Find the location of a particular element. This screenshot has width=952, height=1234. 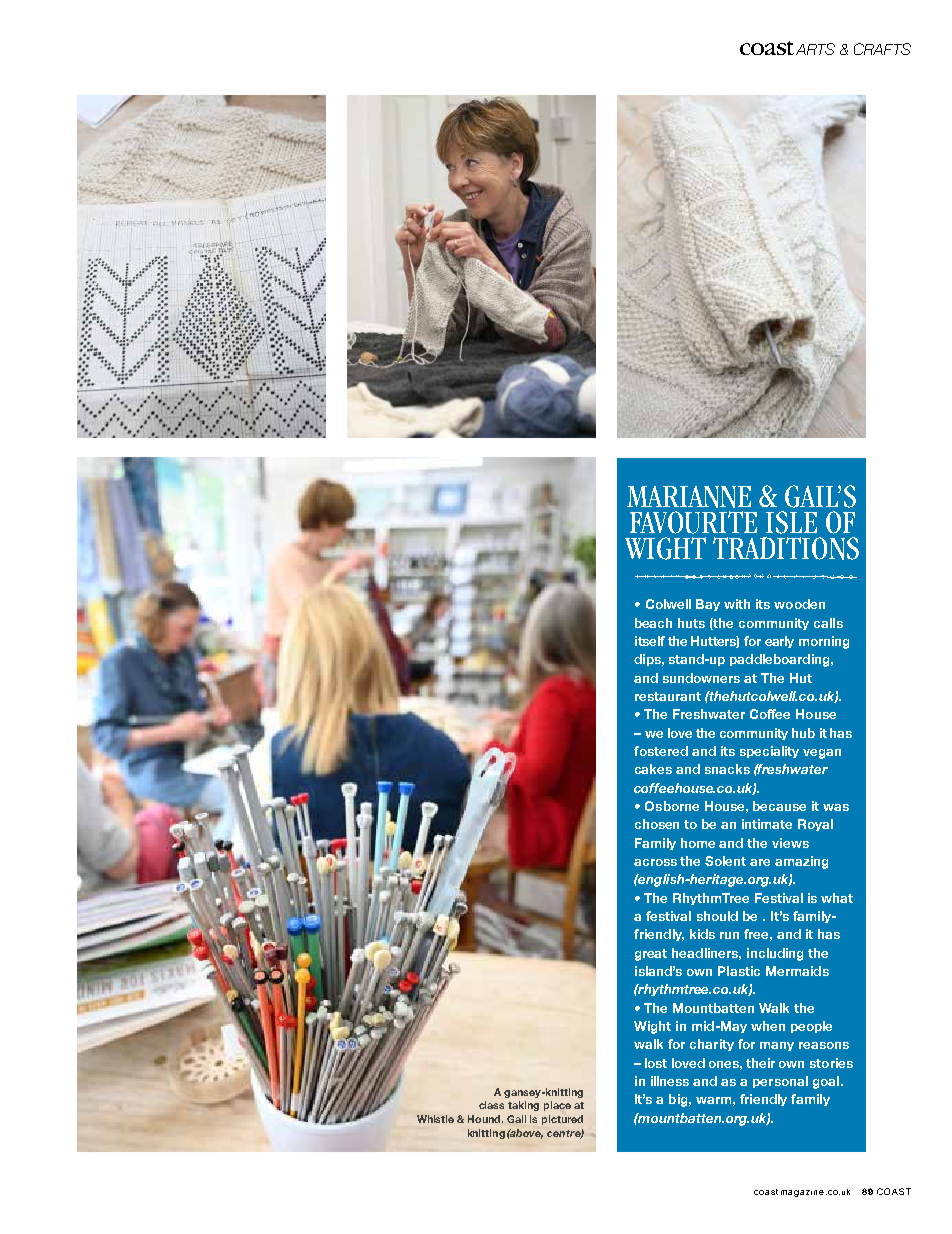

ARTS is located at coordinates (815, 49).
